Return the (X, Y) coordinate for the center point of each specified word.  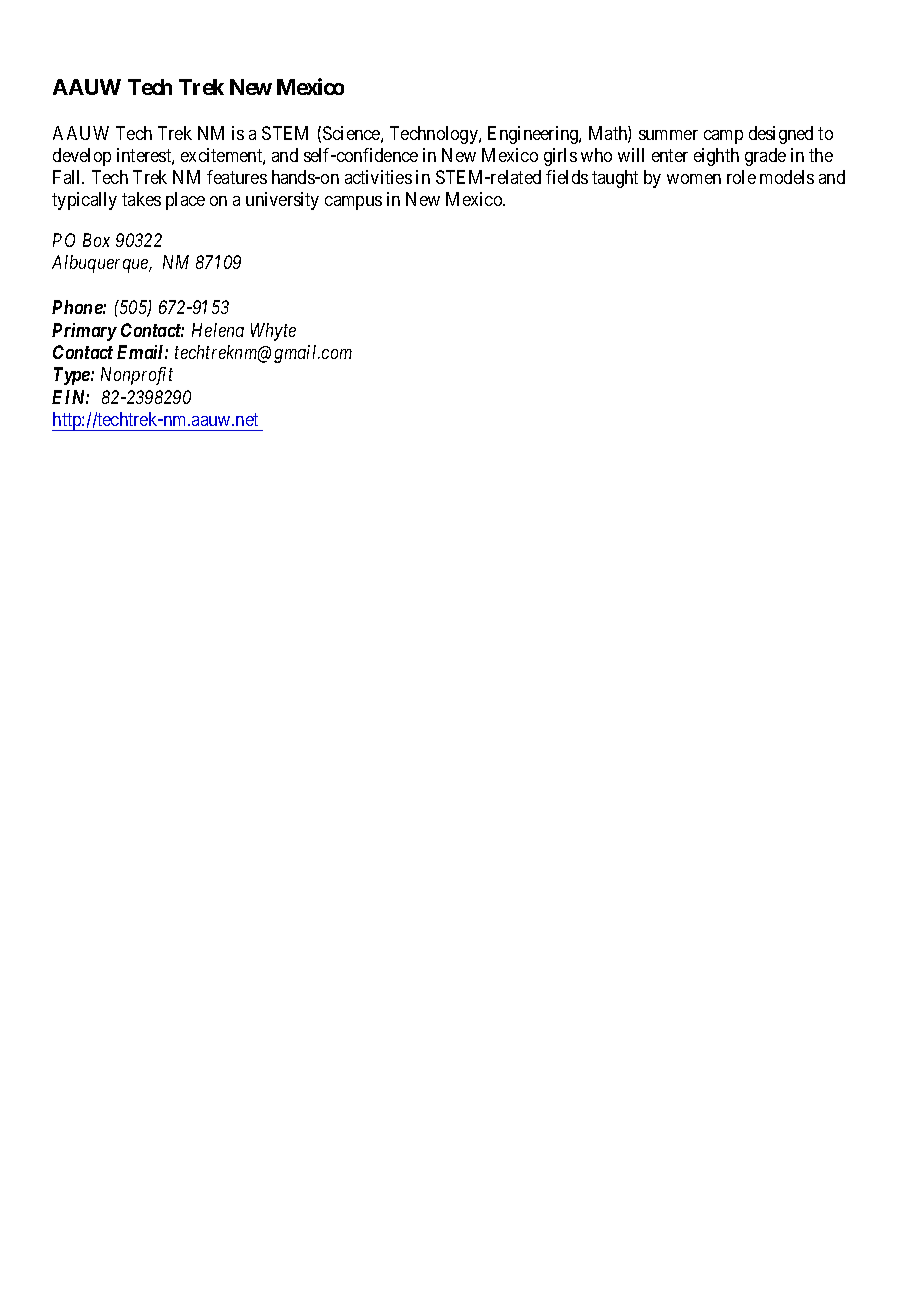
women (694, 179)
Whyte (273, 332)
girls (560, 157)
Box (96, 240)
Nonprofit (137, 376)
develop (82, 157)
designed (781, 135)
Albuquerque (101, 264)
